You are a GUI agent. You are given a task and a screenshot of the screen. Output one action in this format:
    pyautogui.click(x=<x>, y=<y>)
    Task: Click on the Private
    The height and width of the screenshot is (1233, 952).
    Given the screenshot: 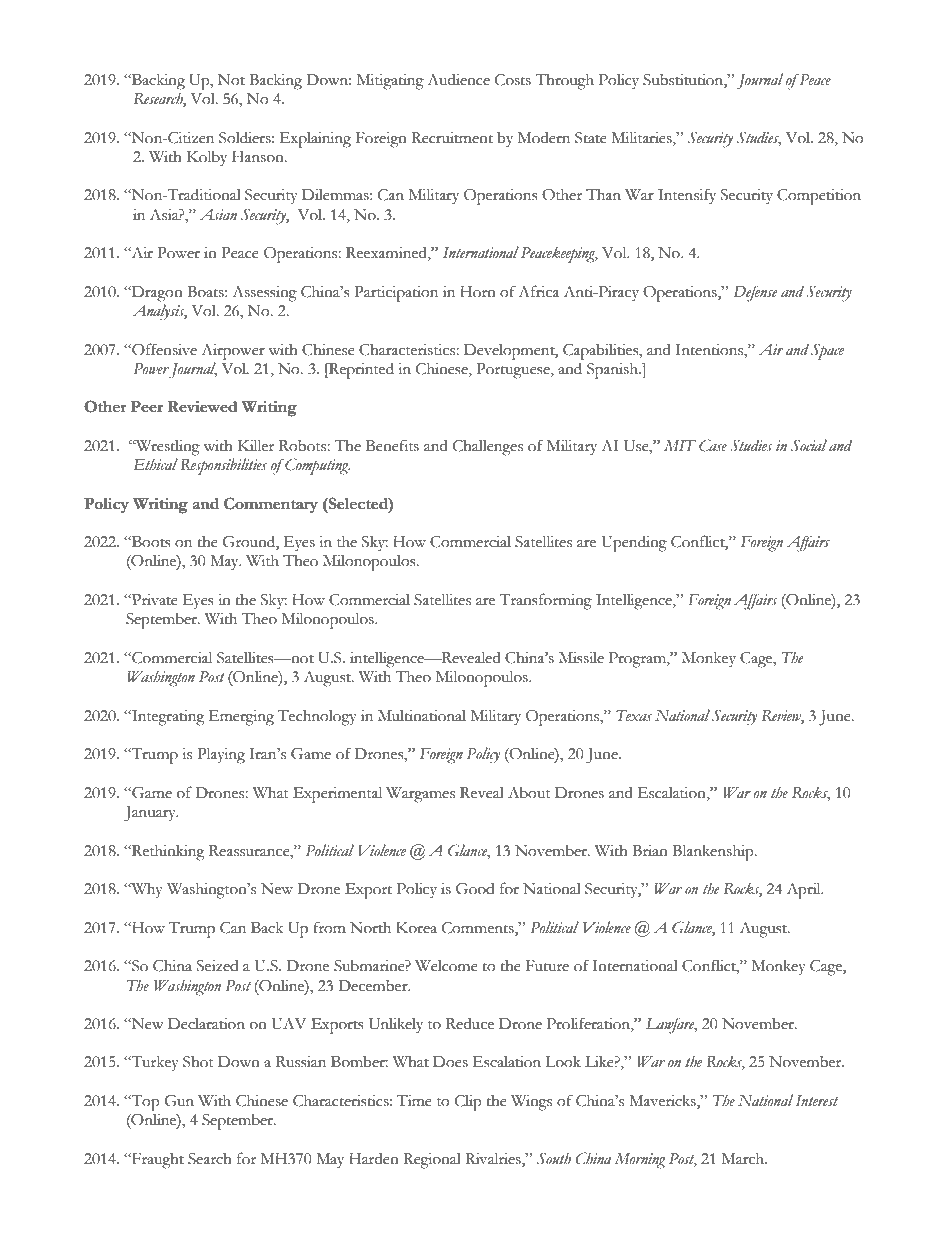 What is the action you would take?
    pyautogui.click(x=154, y=600)
